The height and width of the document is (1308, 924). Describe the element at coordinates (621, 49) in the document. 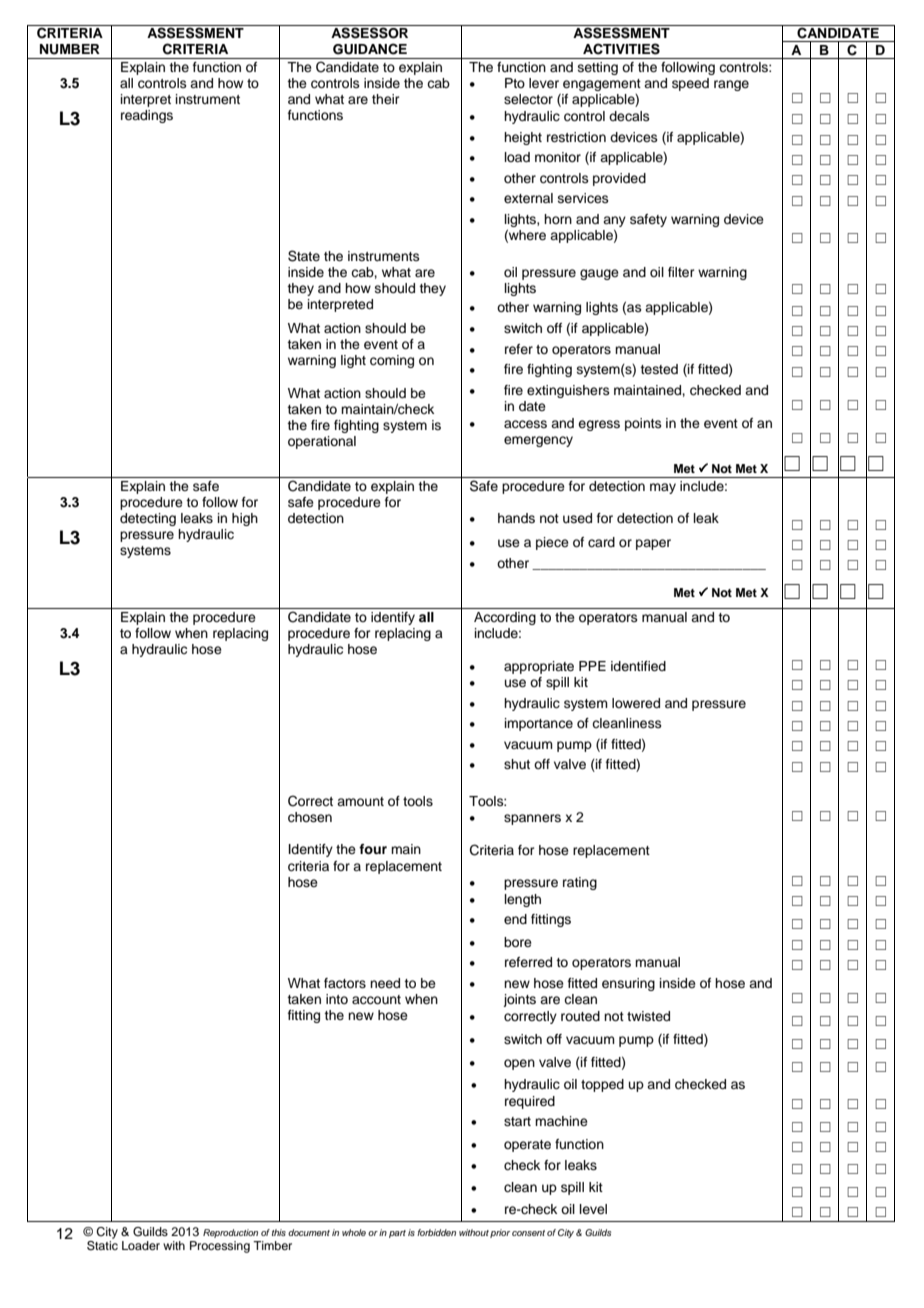

I see `ACTIVITIES` at that location.
